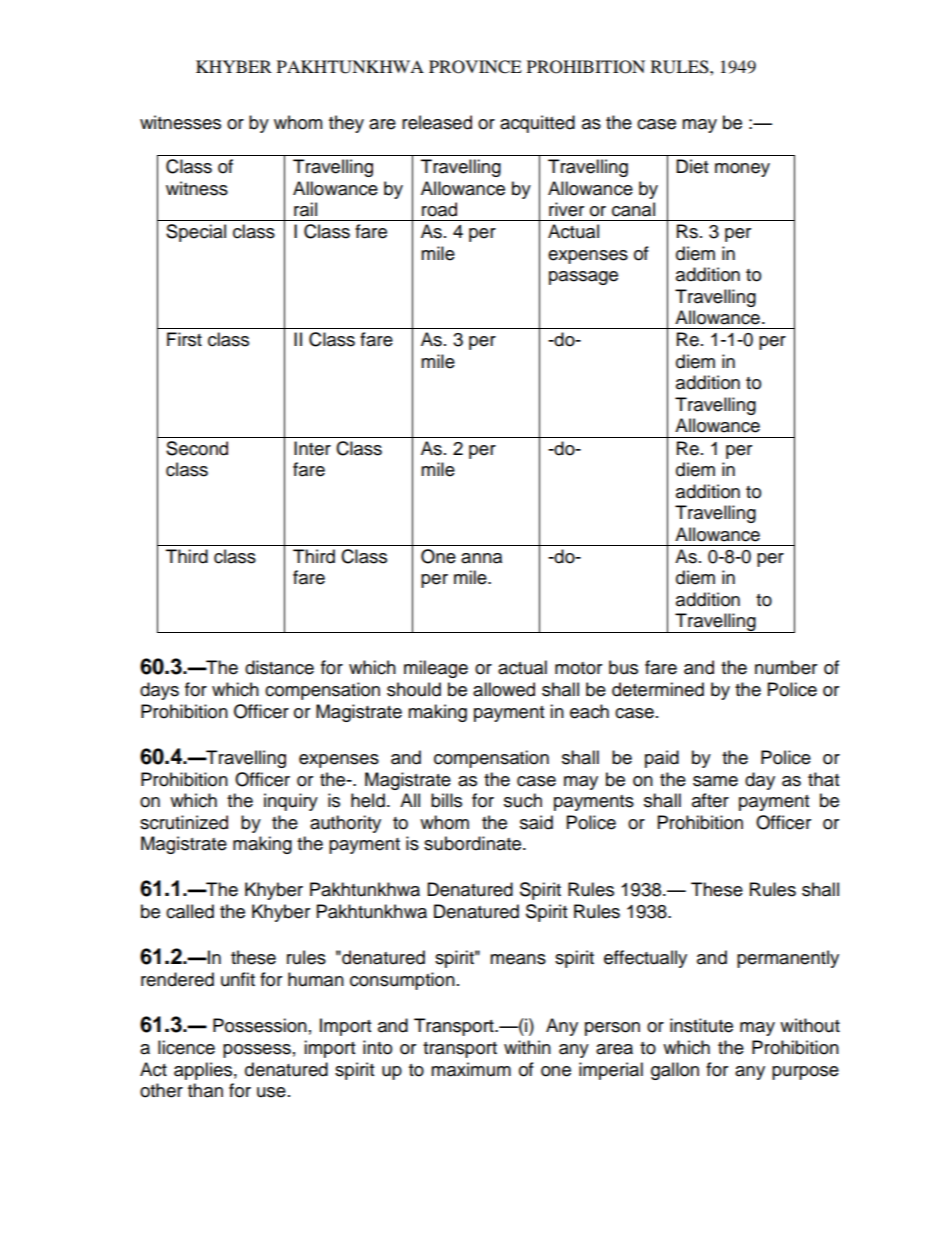  I want to click on institute, so click(701, 1025).
